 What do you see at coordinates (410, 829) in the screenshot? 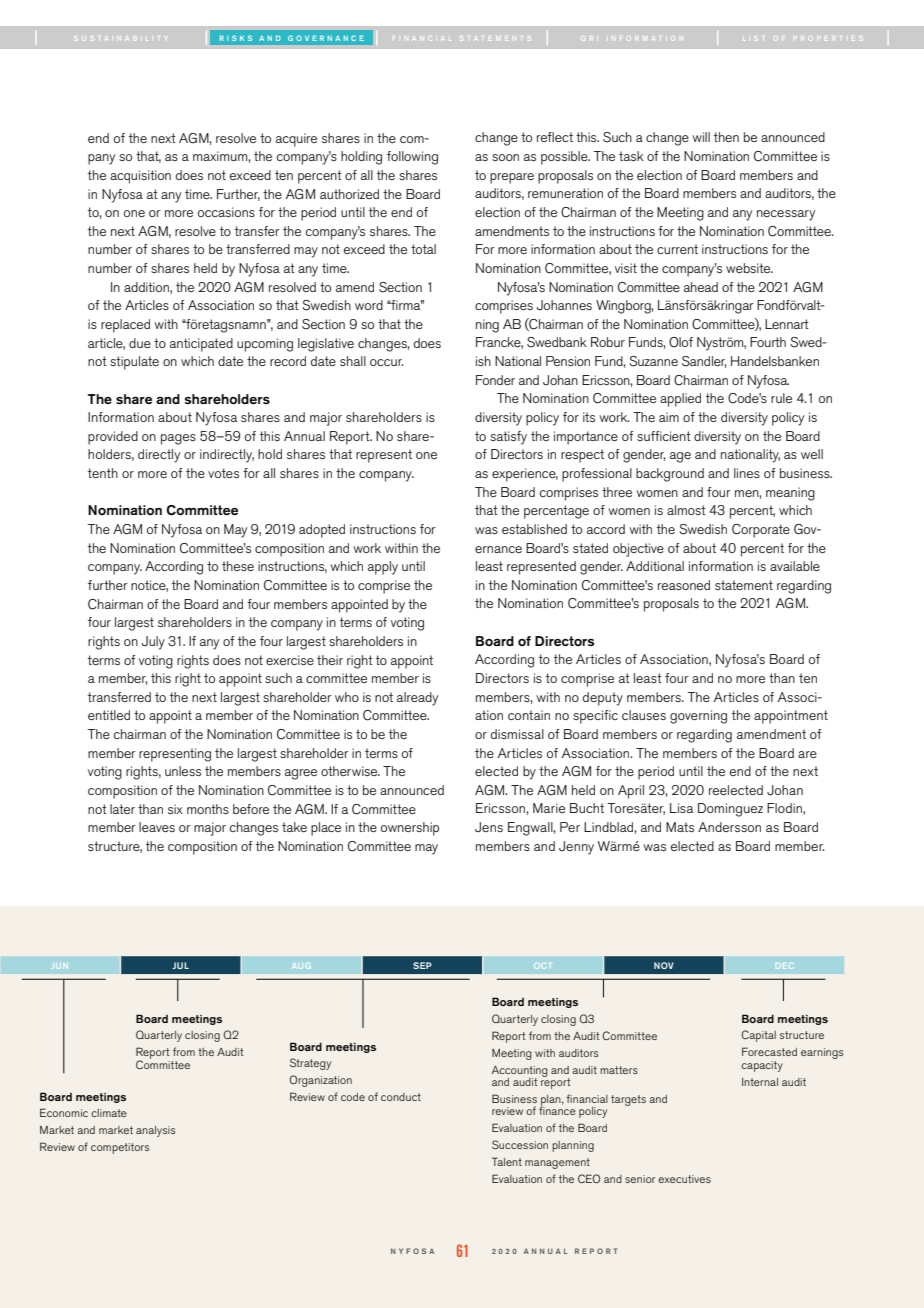
I see `ownership` at bounding box center [410, 829].
